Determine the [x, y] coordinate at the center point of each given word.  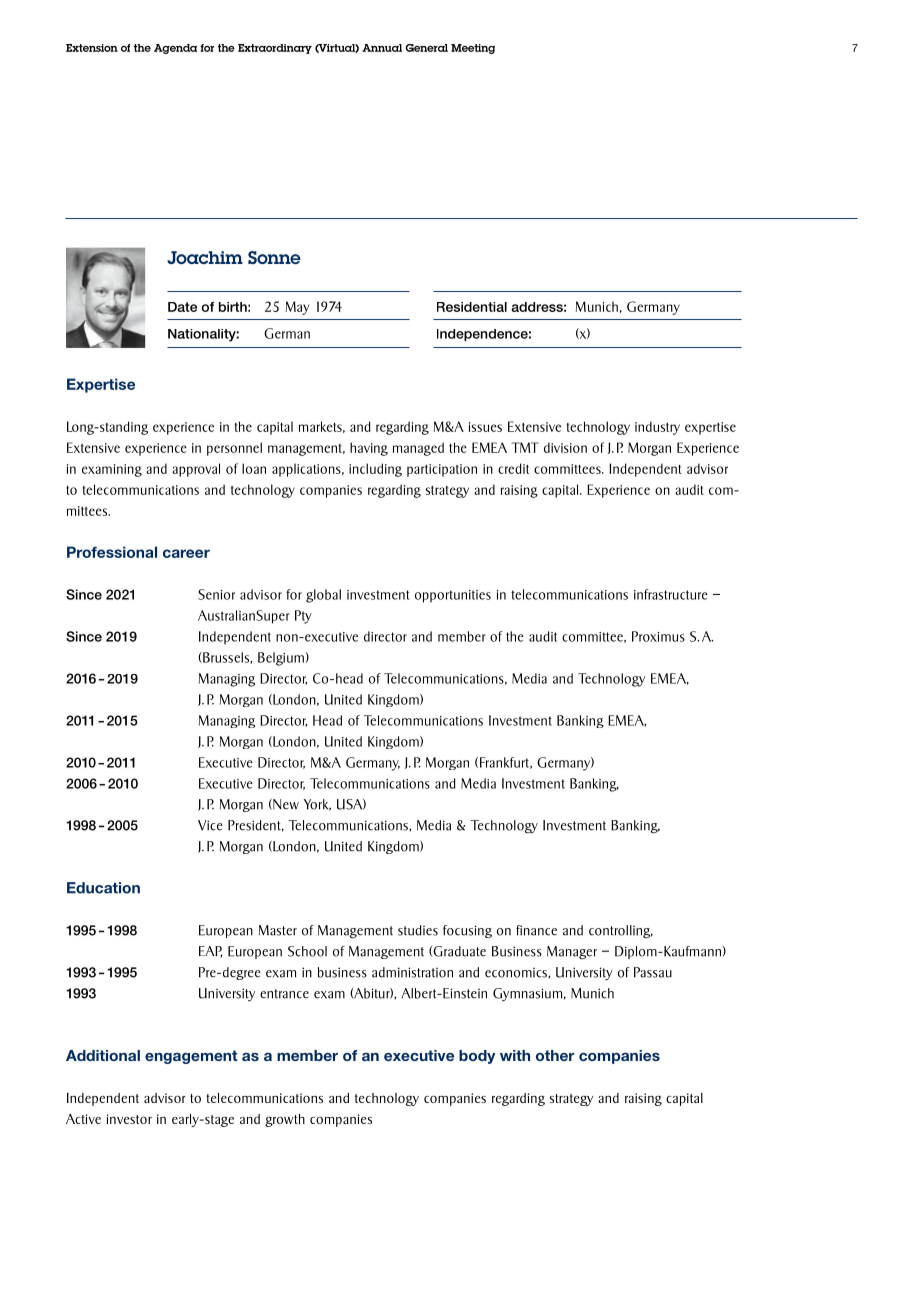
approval [196, 470]
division [565, 447]
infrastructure [671, 594]
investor [129, 1119]
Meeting [473, 49]
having [369, 449]
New [285, 804]
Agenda [175, 49]
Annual [382, 48]
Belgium [281, 659]
